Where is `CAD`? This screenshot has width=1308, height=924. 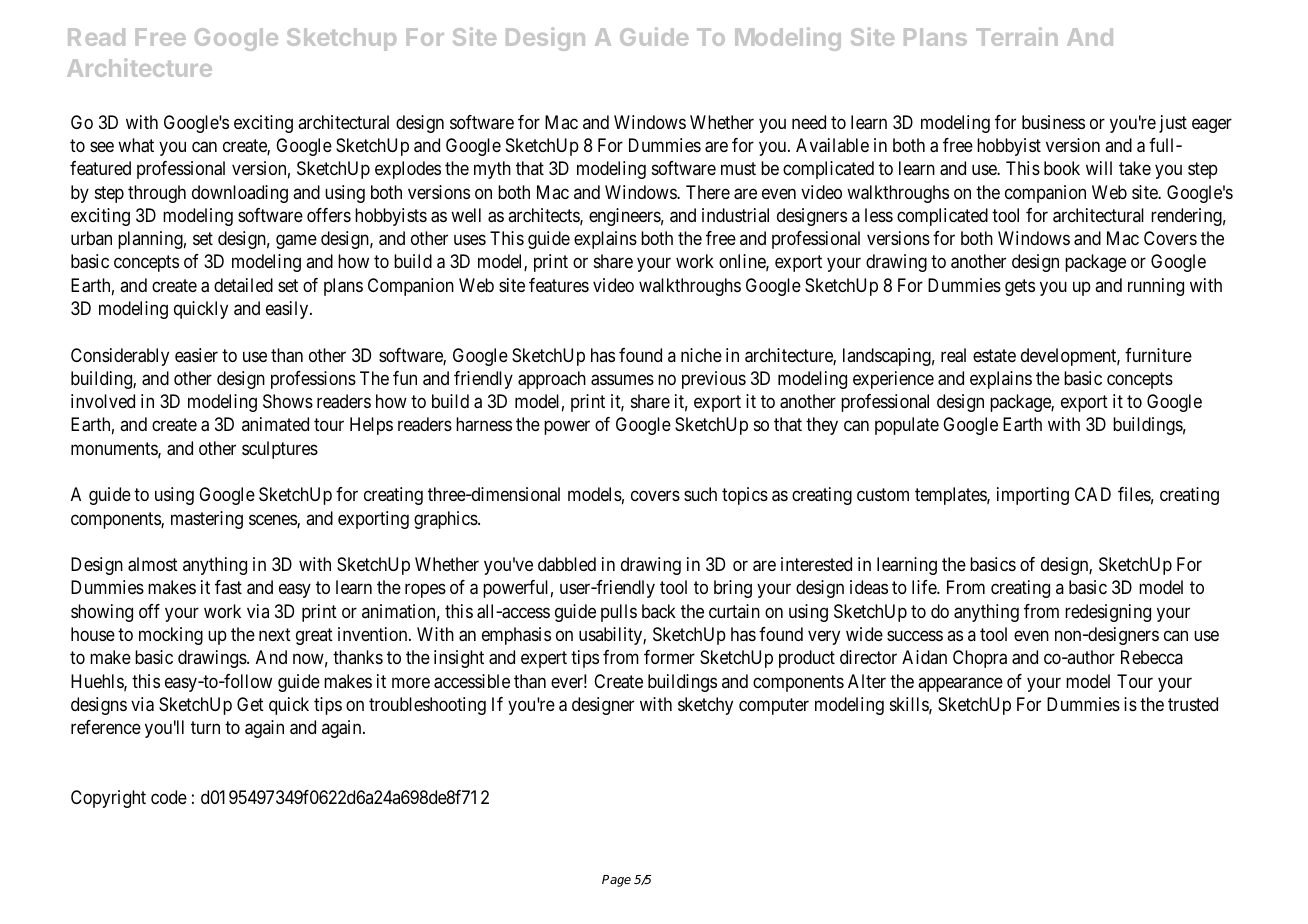 CAD is located at coordinates (1093, 494).
